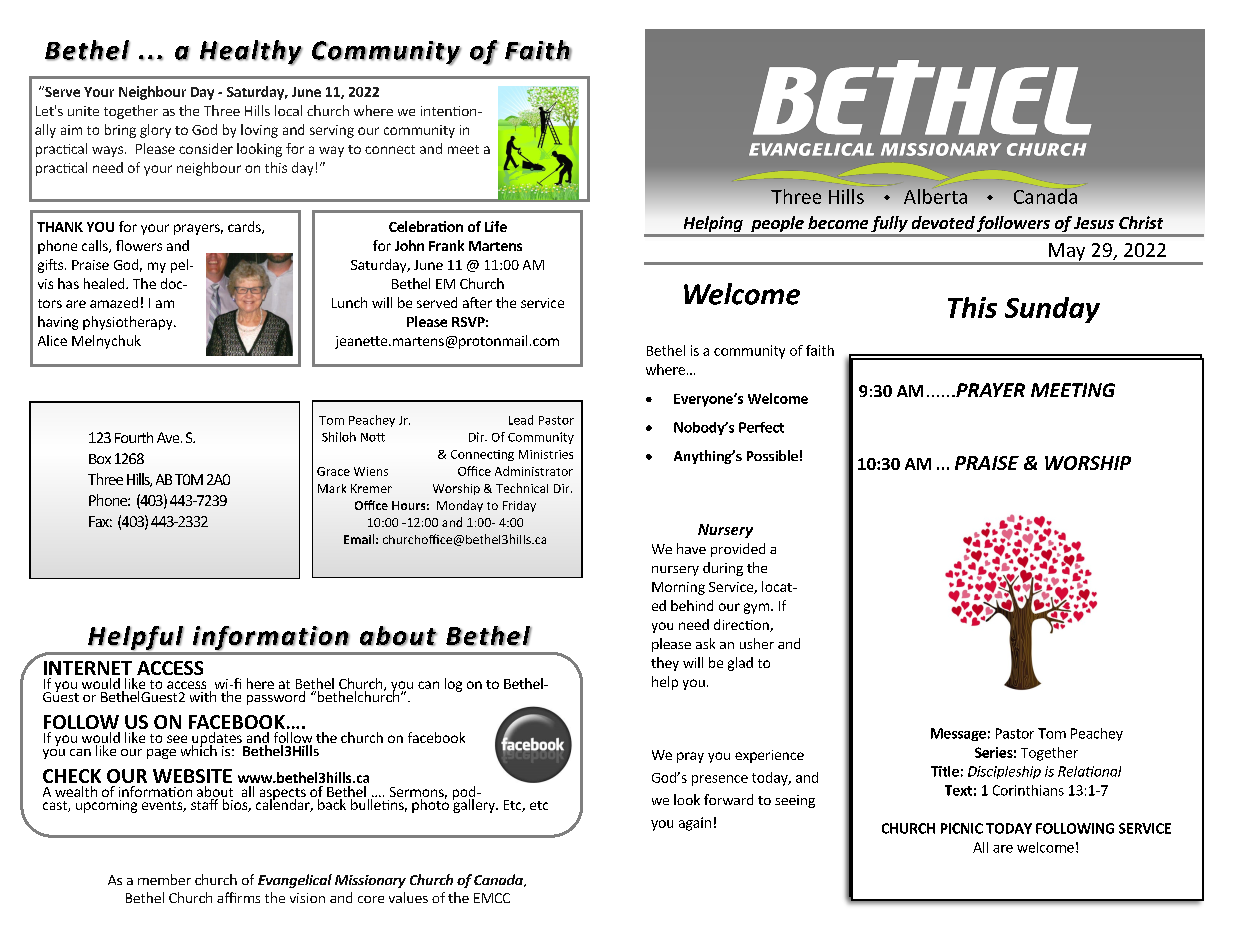 This page has width=1233, height=952. Describe the element at coordinates (761, 427) in the page. I see `Perfect` at that location.
